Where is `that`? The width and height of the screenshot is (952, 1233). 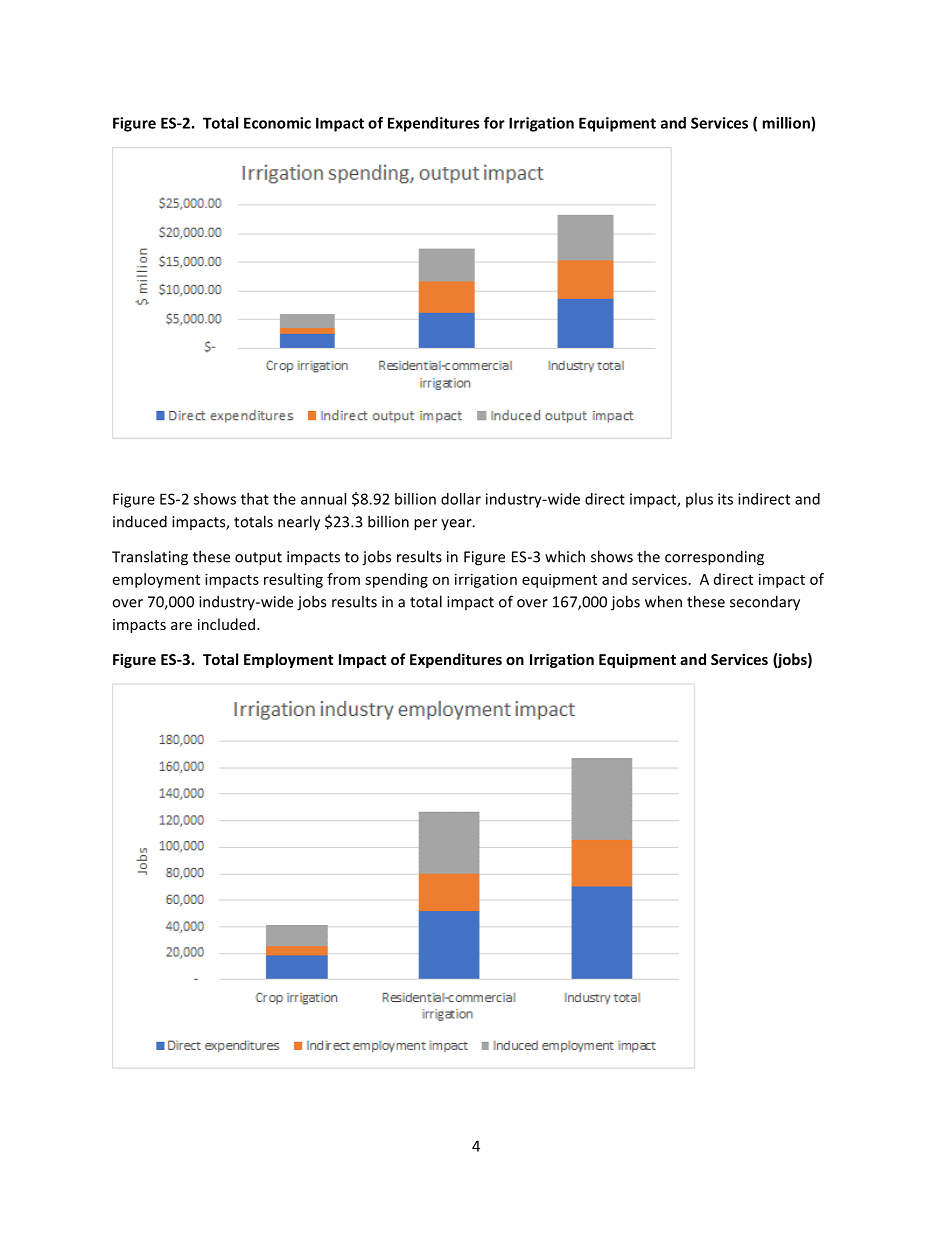
that is located at coordinates (255, 499).
